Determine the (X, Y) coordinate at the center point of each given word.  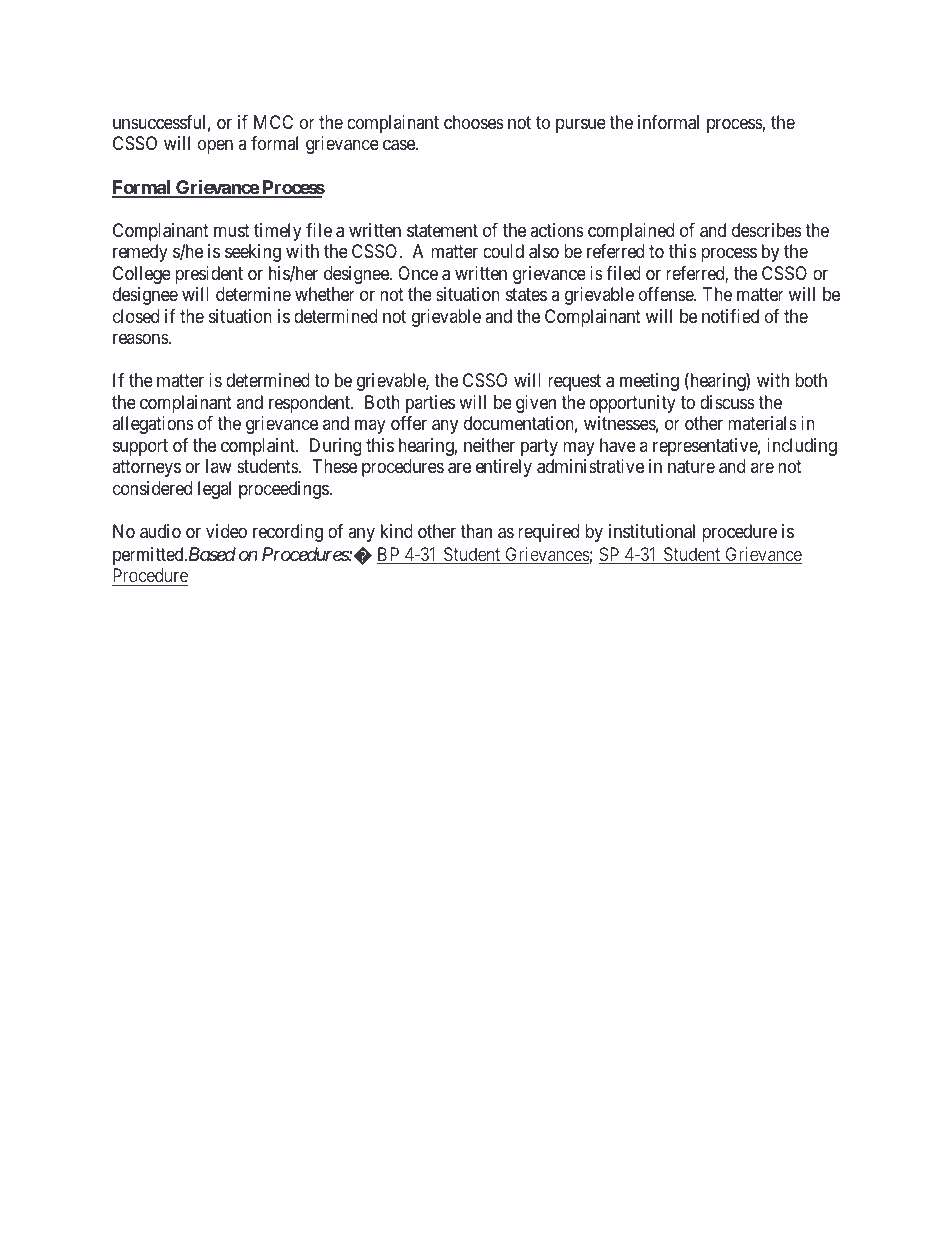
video (226, 531)
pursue (581, 125)
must (232, 230)
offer (409, 423)
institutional (652, 531)
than (476, 531)
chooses (474, 122)
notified (730, 316)
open (215, 147)
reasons (141, 338)
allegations (153, 425)
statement (442, 231)
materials (762, 423)
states (526, 295)
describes (767, 230)
